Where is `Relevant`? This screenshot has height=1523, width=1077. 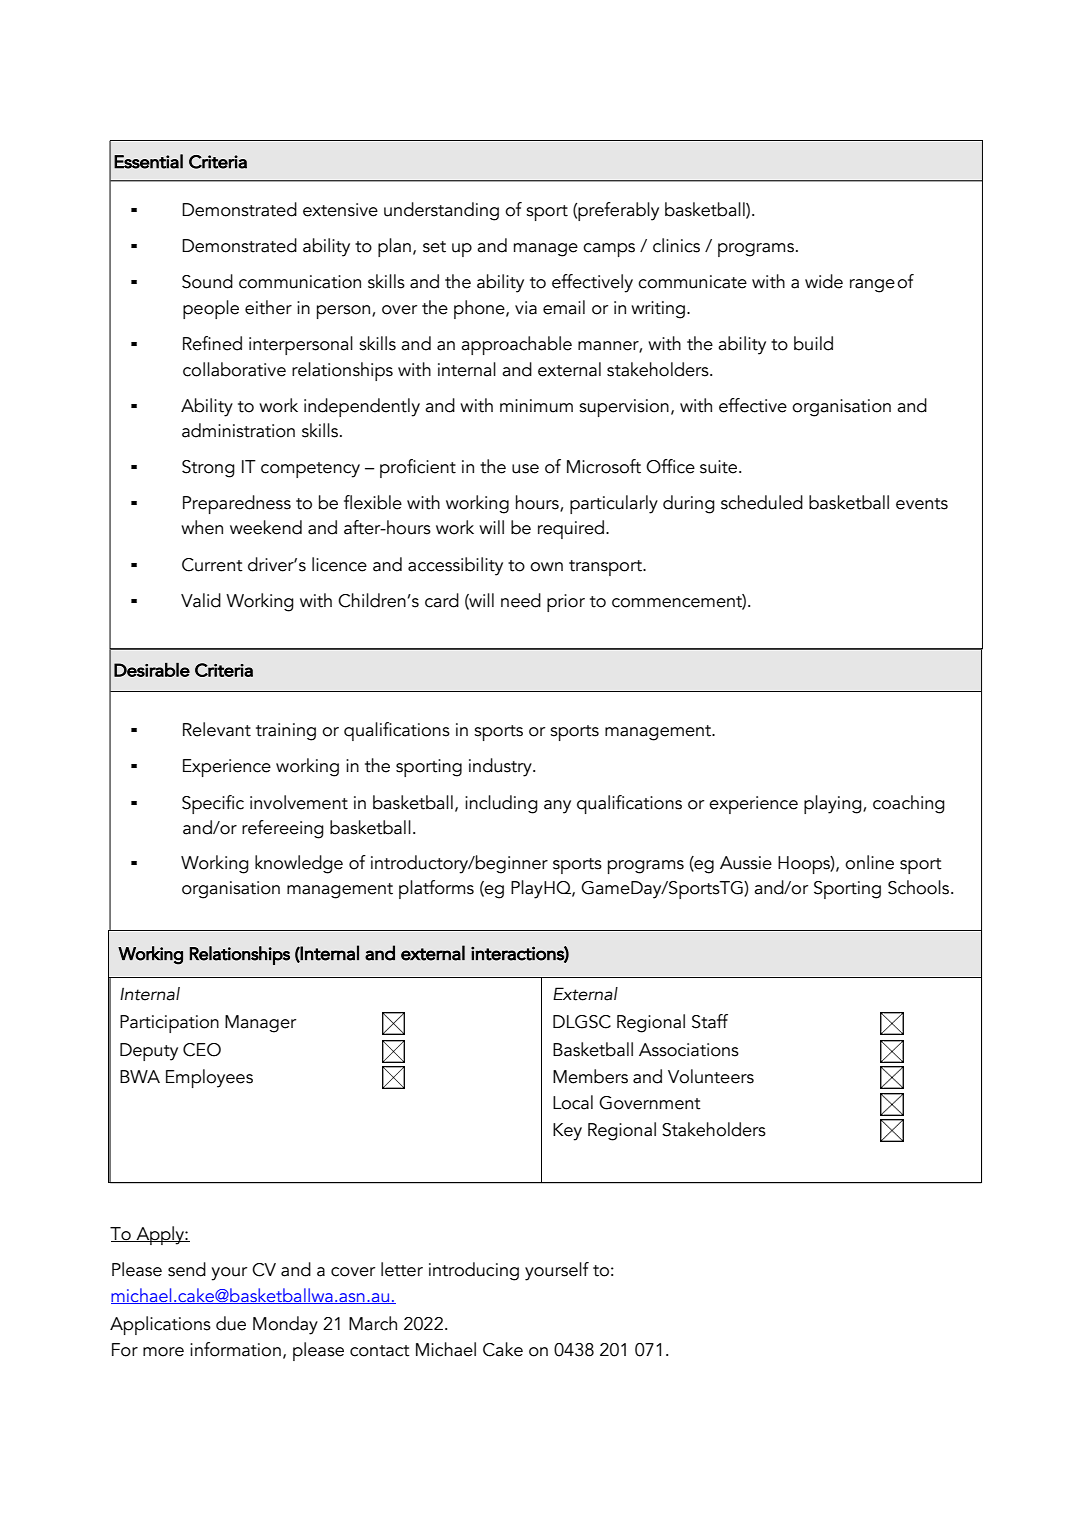
Relevant is located at coordinates (217, 729).
